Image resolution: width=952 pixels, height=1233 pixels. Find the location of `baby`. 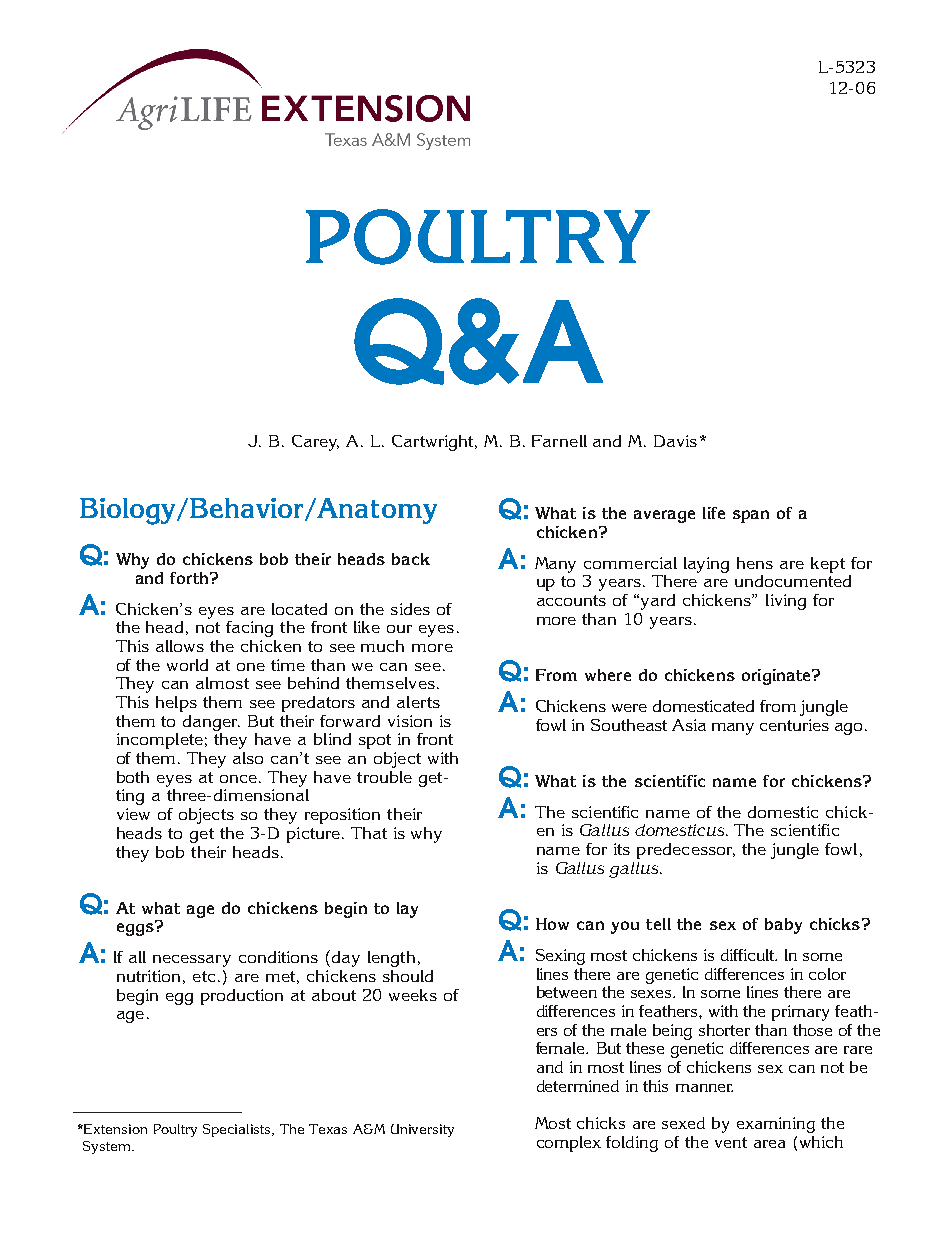

baby is located at coordinates (783, 926).
